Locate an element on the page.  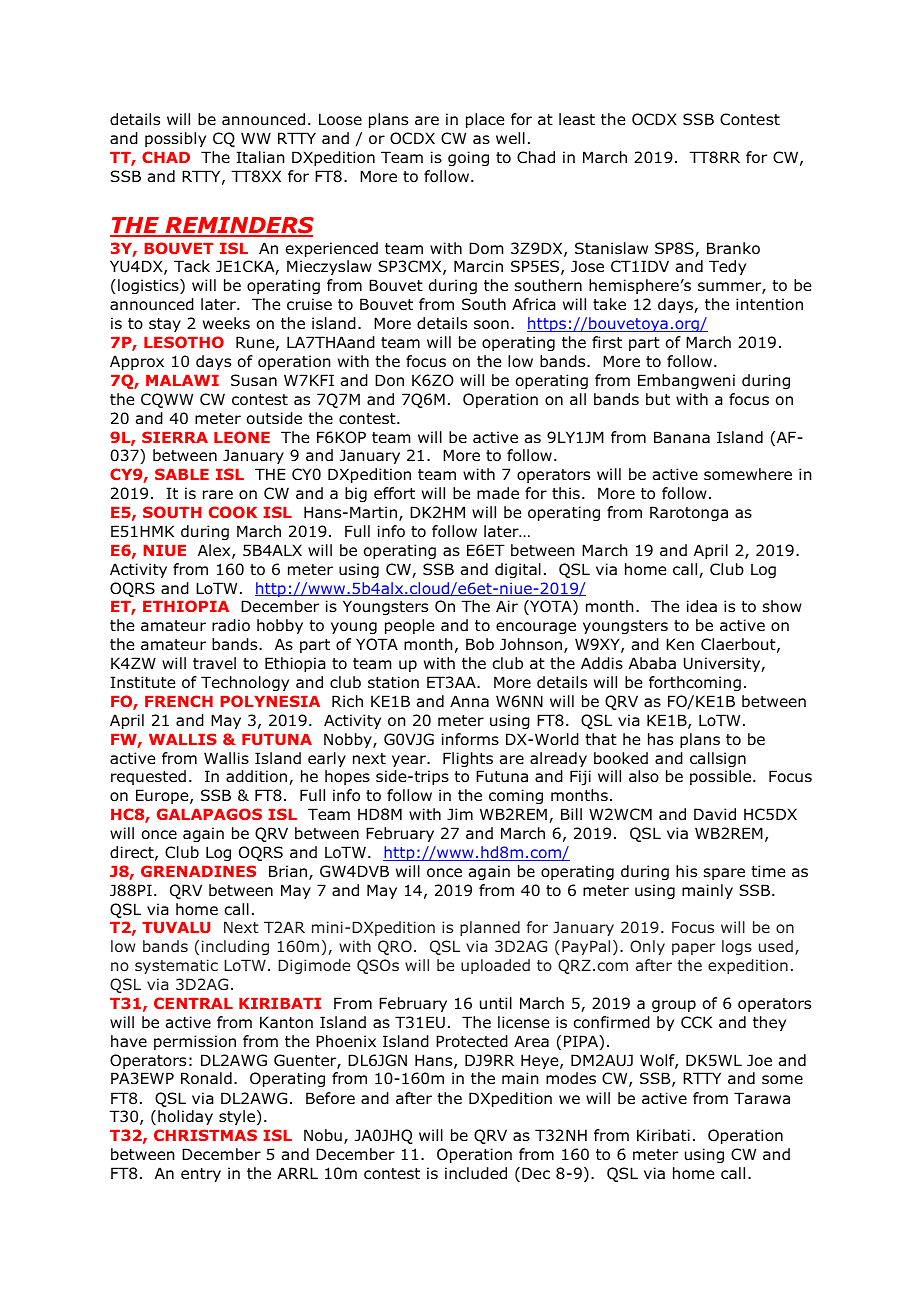
Don is located at coordinates (389, 380).
